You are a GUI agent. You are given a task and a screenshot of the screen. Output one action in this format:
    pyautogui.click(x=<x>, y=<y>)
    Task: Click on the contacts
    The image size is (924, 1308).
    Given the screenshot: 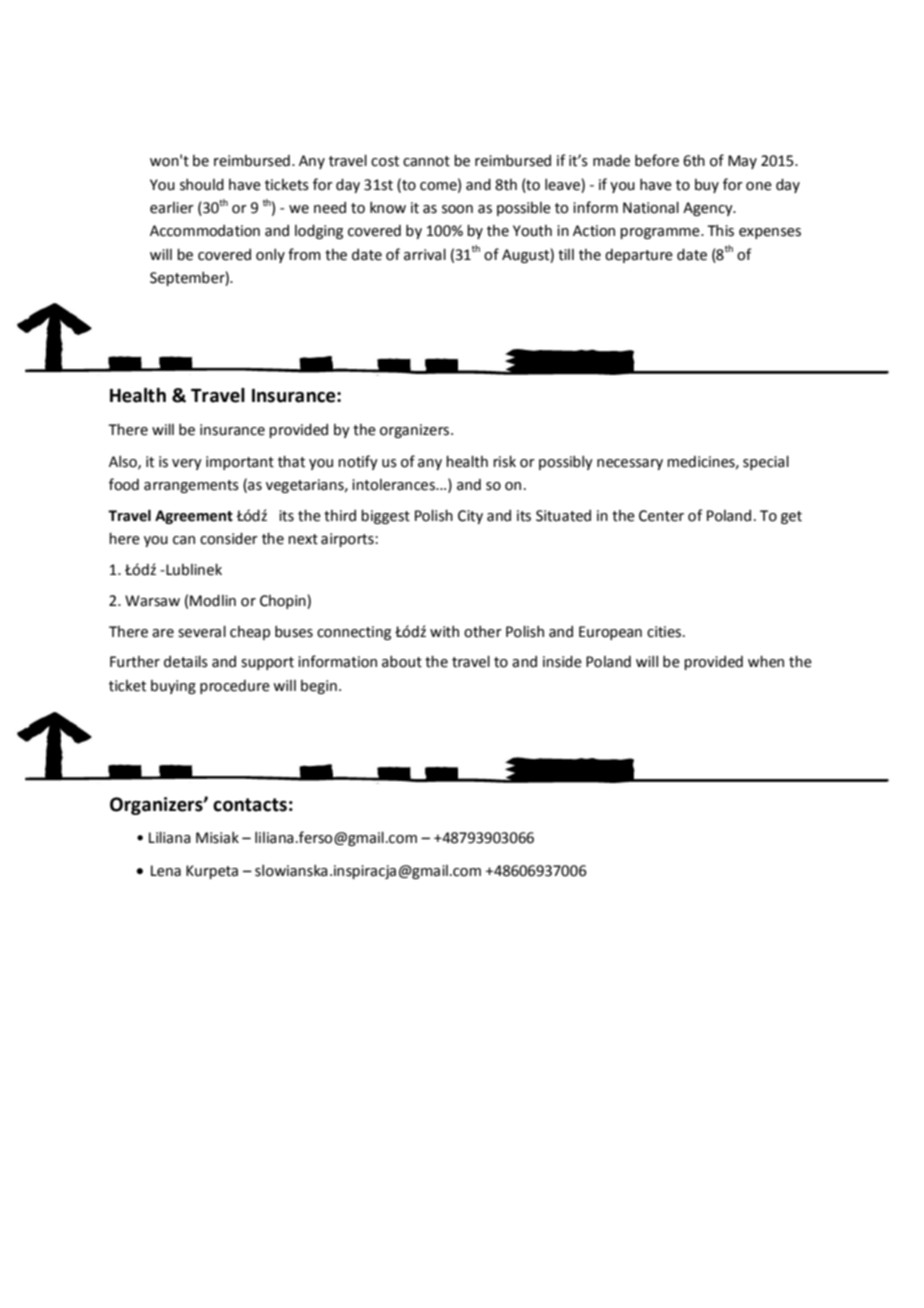 What is the action you would take?
    pyautogui.click(x=250, y=805)
